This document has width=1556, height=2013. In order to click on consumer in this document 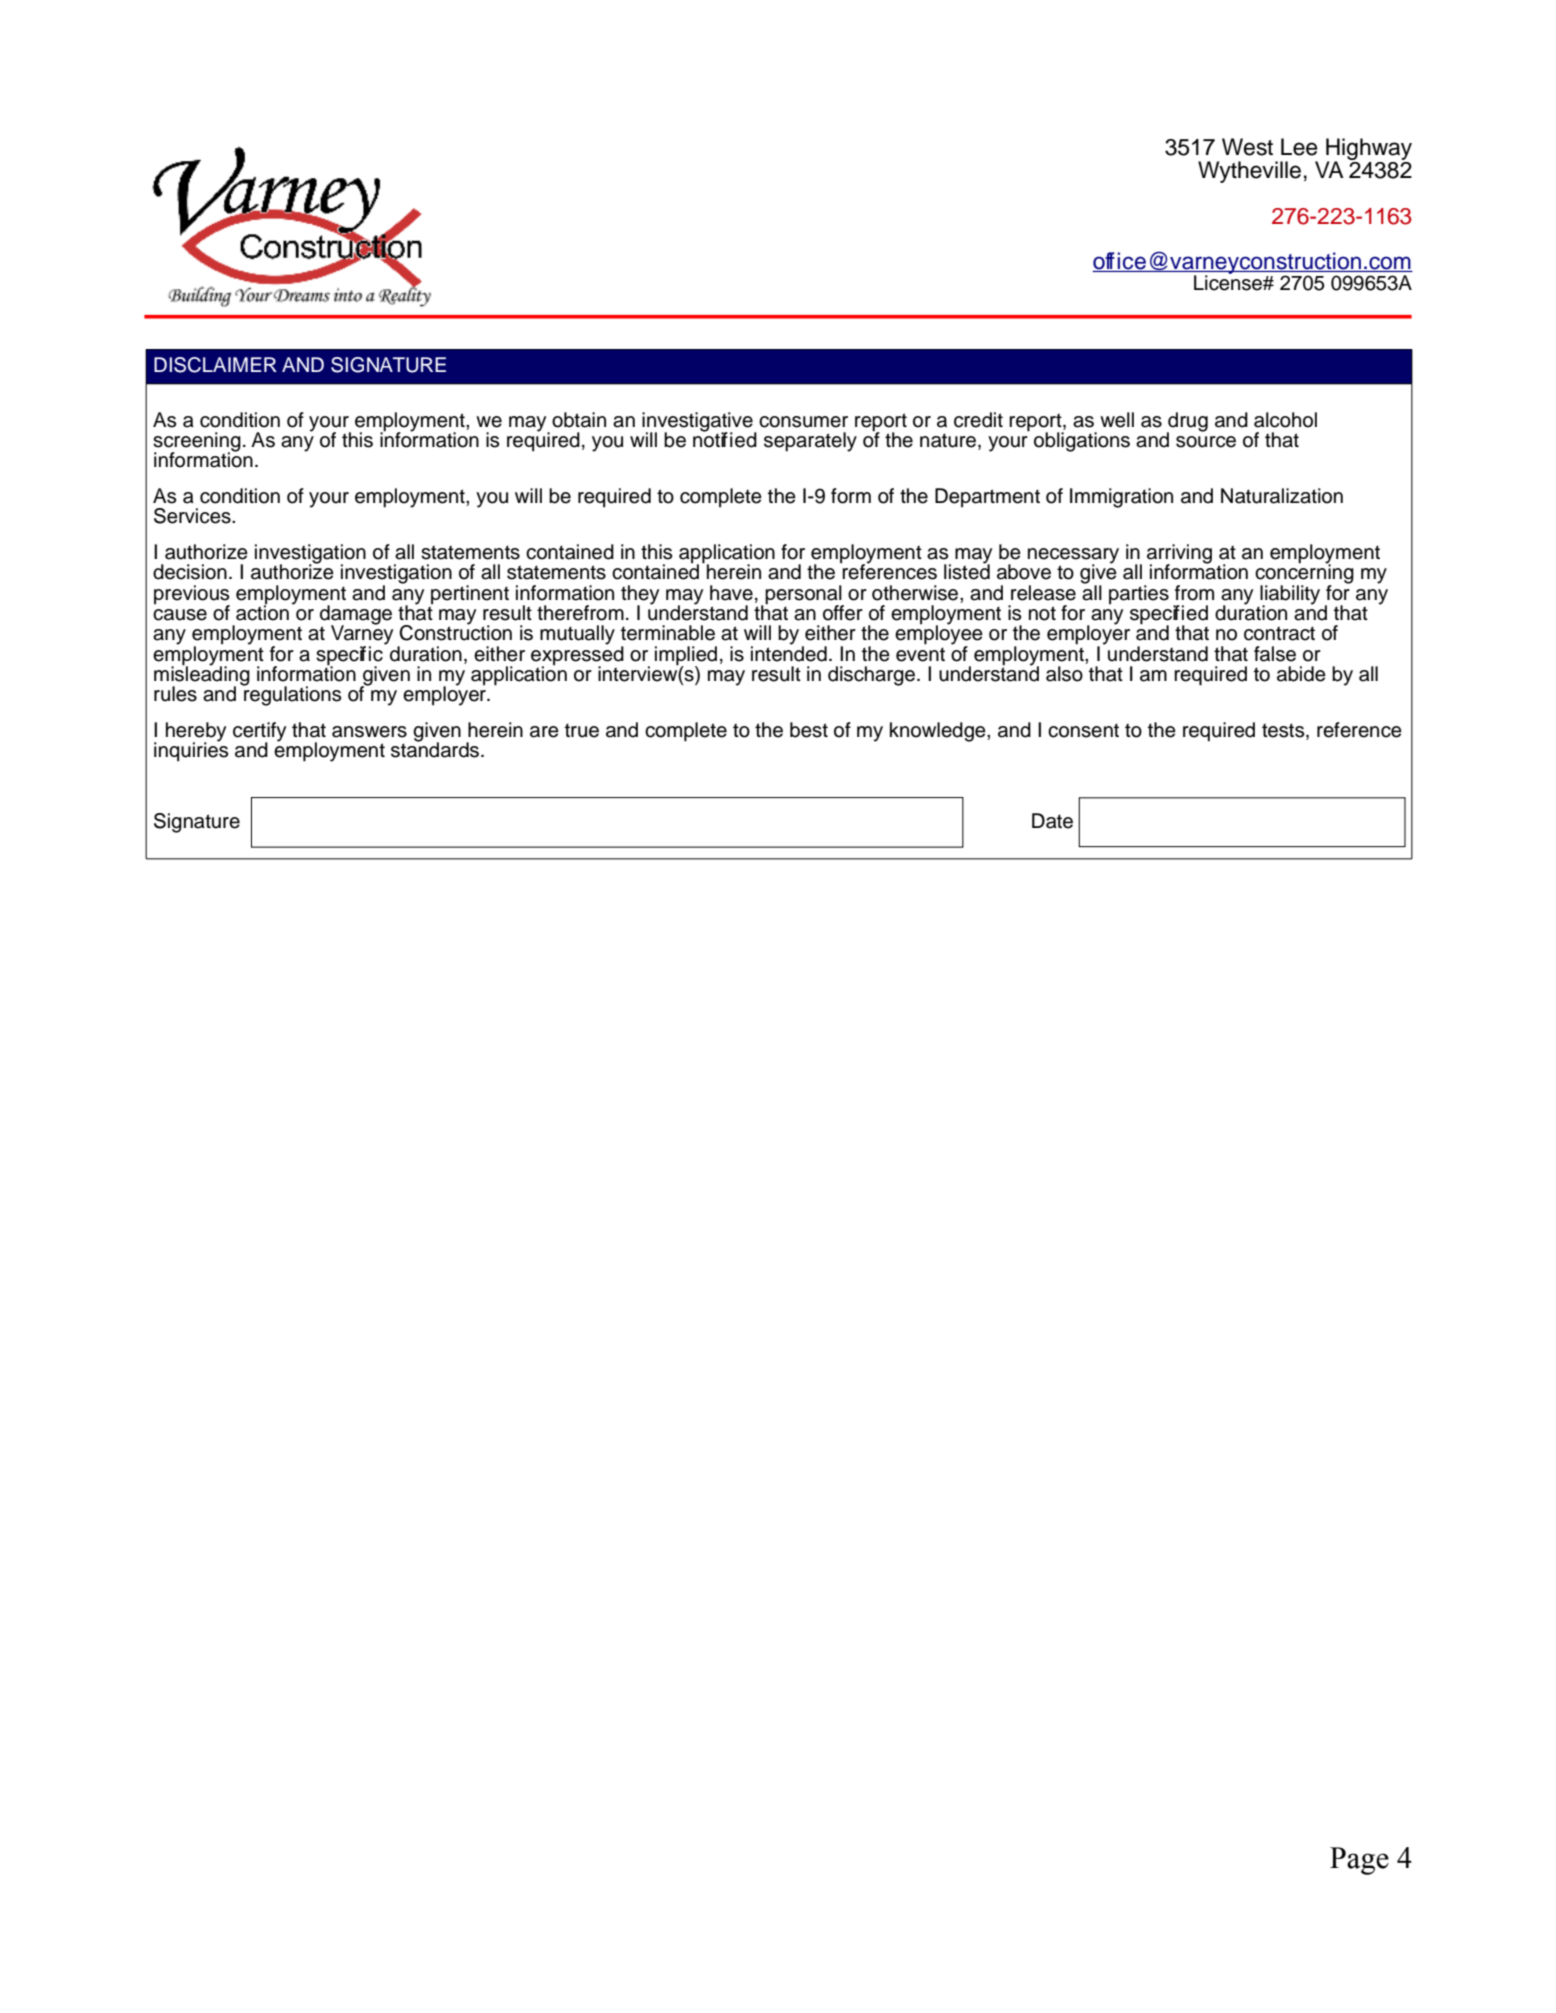, I will do `click(803, 422)`.
